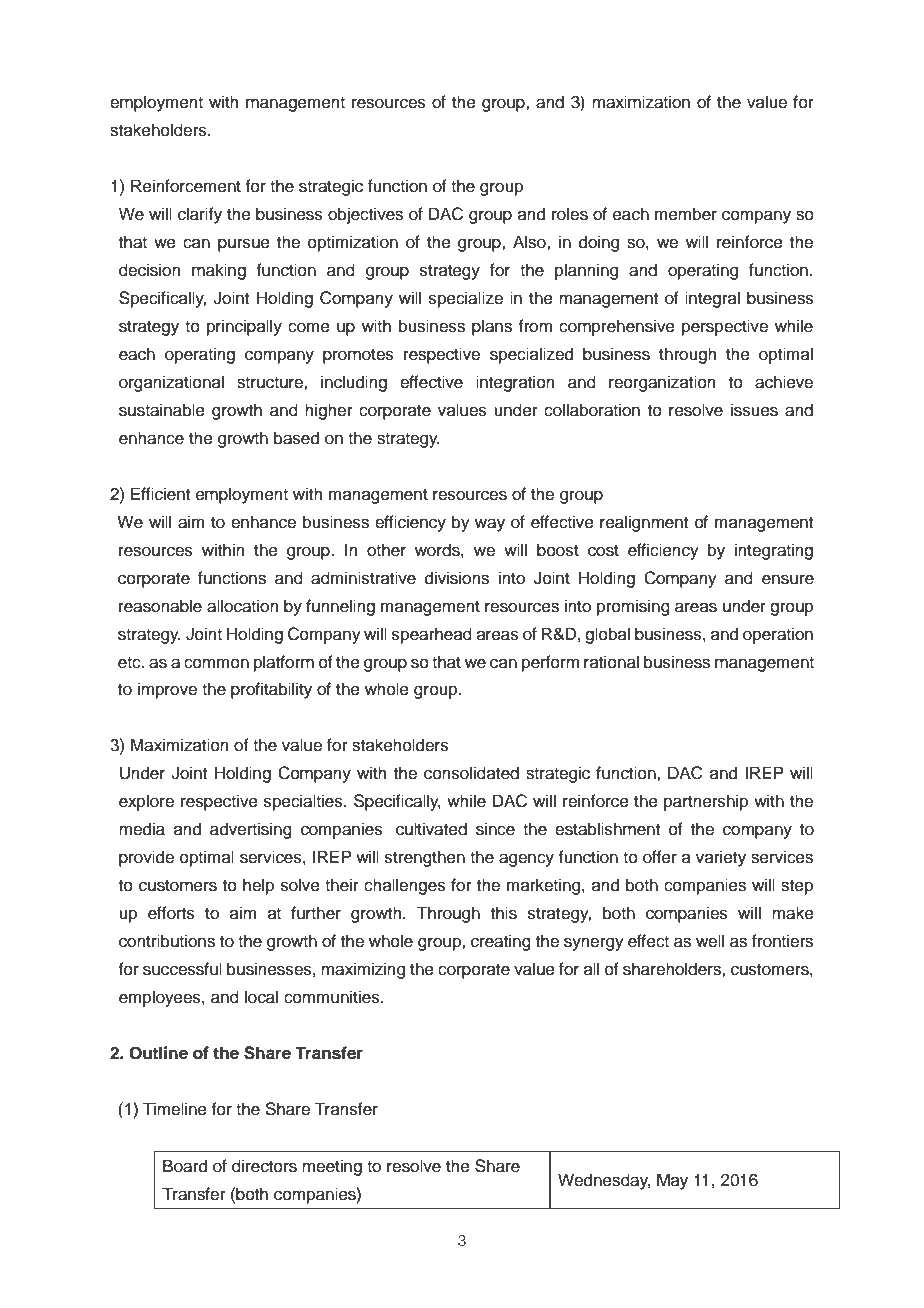 The height and width of the page is (1308, 924). What do you see at coordinates (185, 1166) in the page?
I see `Board` at bounding box center [185, 1166].
